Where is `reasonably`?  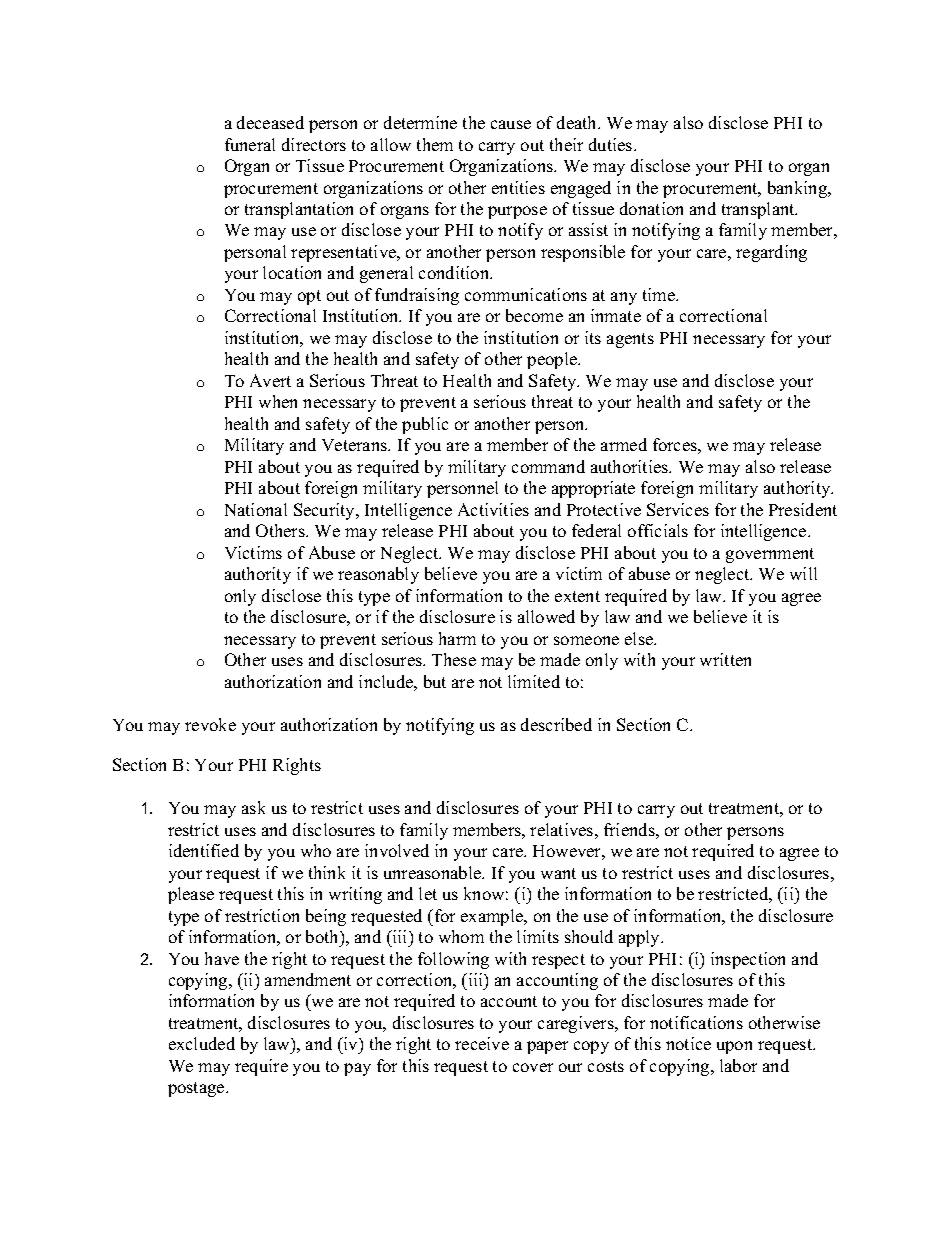 reasonably is located at coordinates (378, 575).
